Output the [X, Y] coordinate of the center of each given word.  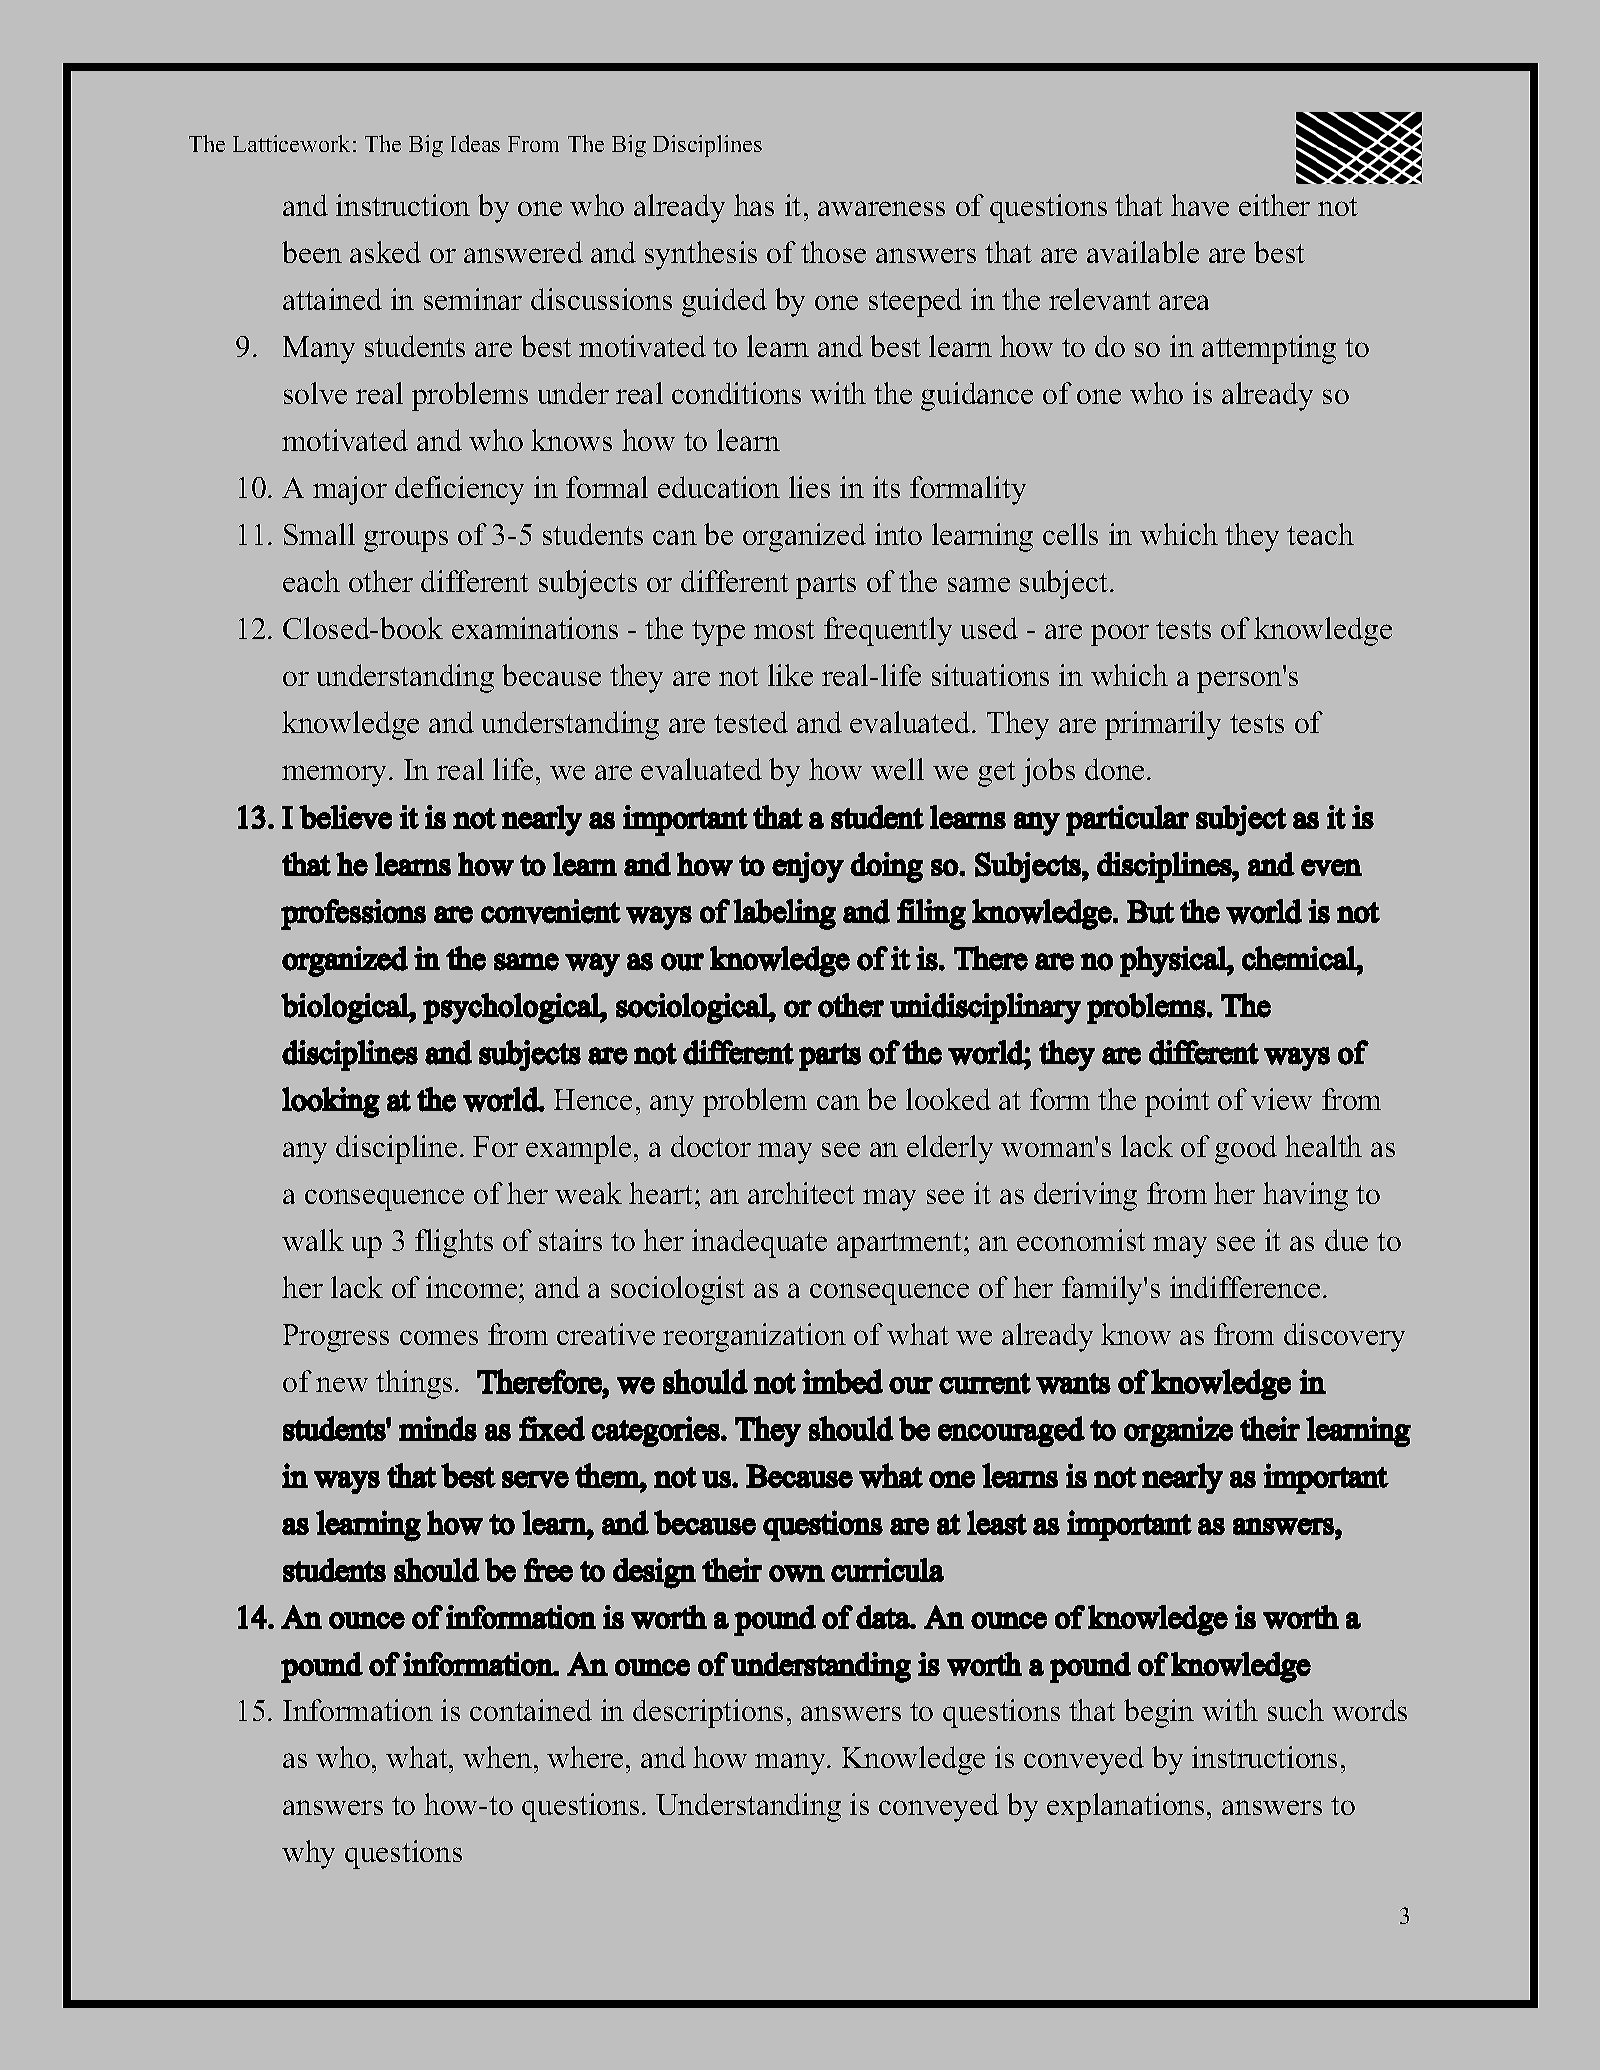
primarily [1163, 725]
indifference [1245, 1287]
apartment [901, 1245]
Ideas [475, 143]
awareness [881, 208]
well [897, 769]
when [497, 1757]
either [1274, 205]
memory [336, 776]
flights [454, 1243]
